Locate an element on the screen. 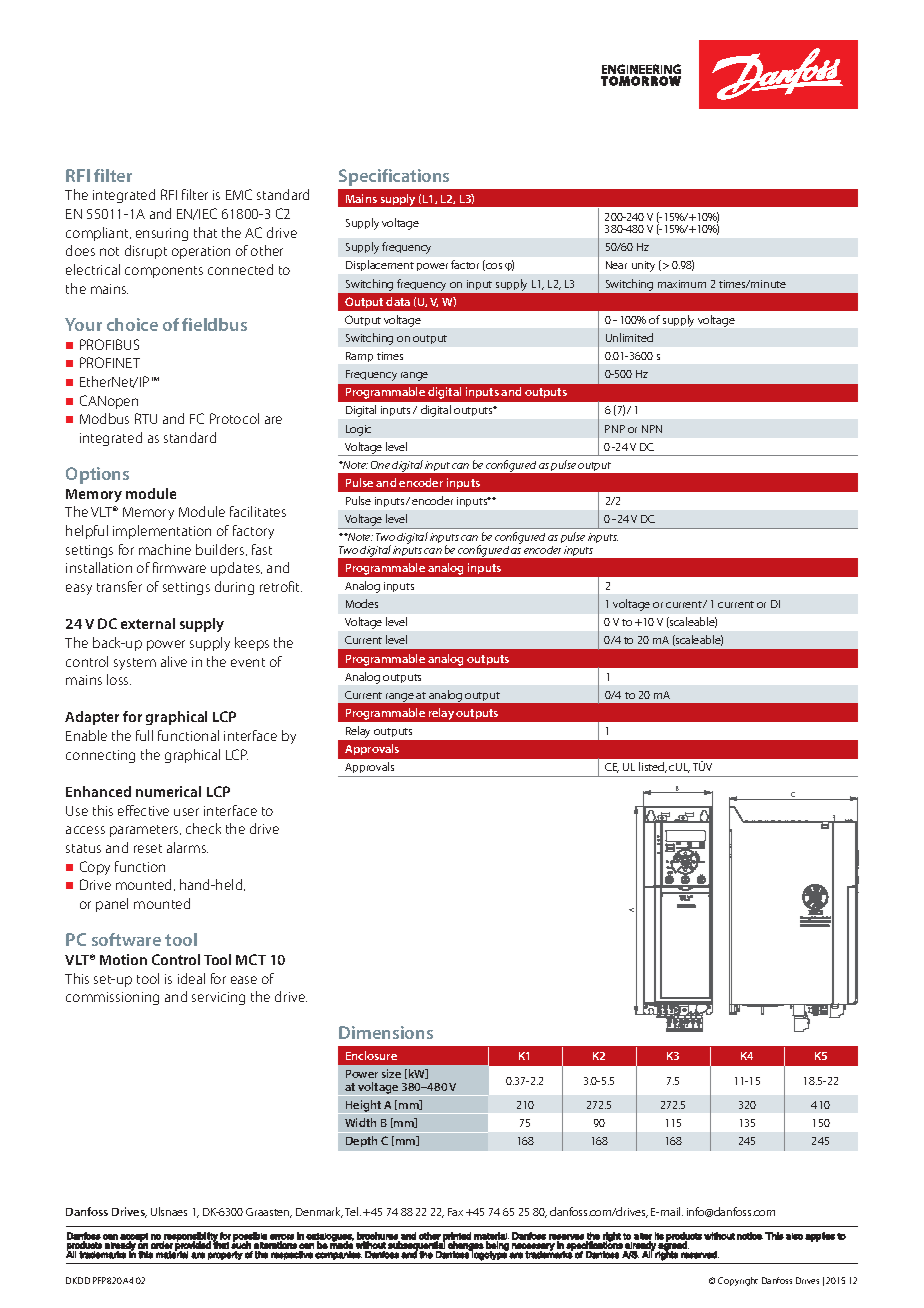  Specifications is located at coordinates (394, 177).
